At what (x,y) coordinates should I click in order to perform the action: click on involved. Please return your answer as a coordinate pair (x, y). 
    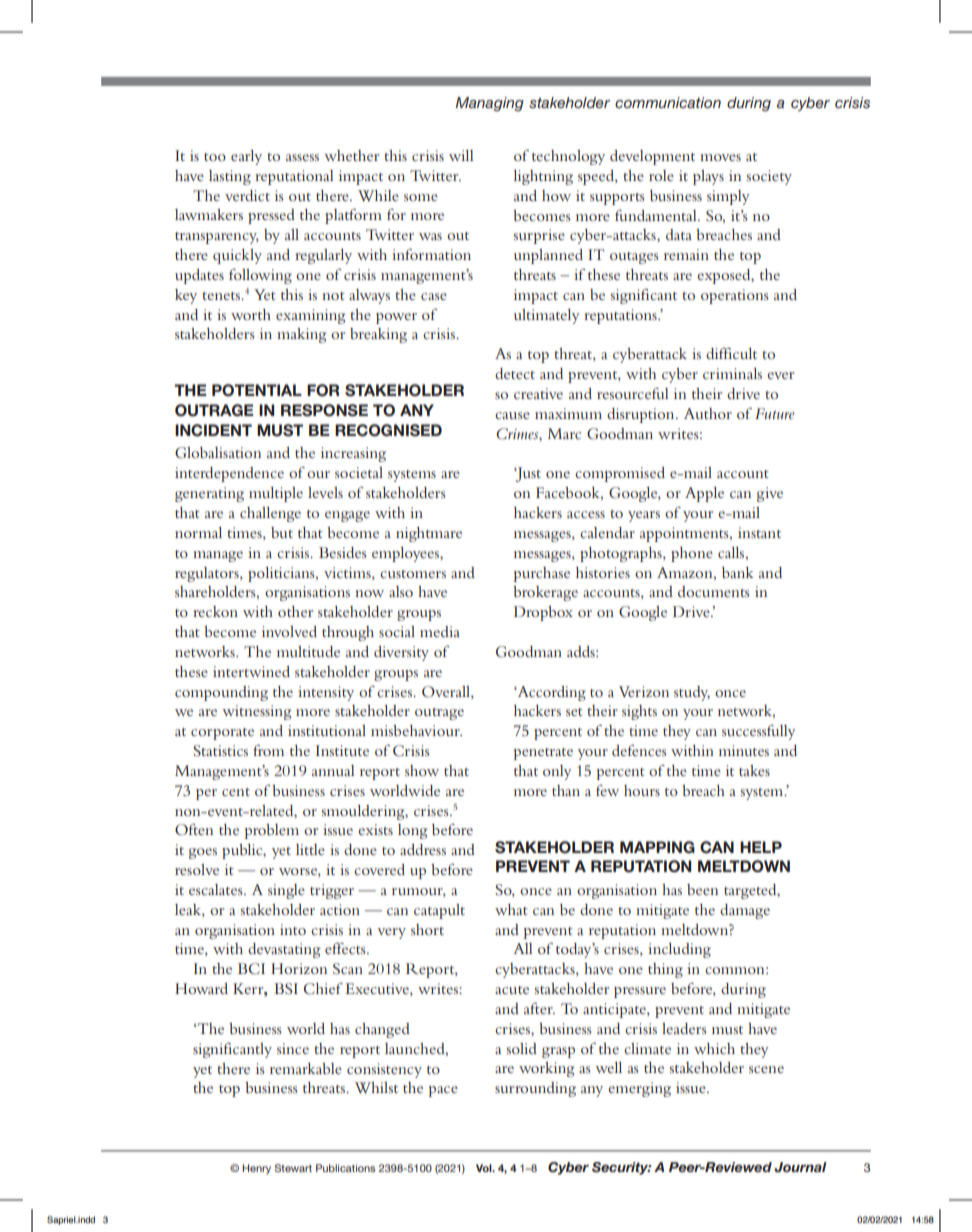
    Looking at the image, I should click on (289, 631).
